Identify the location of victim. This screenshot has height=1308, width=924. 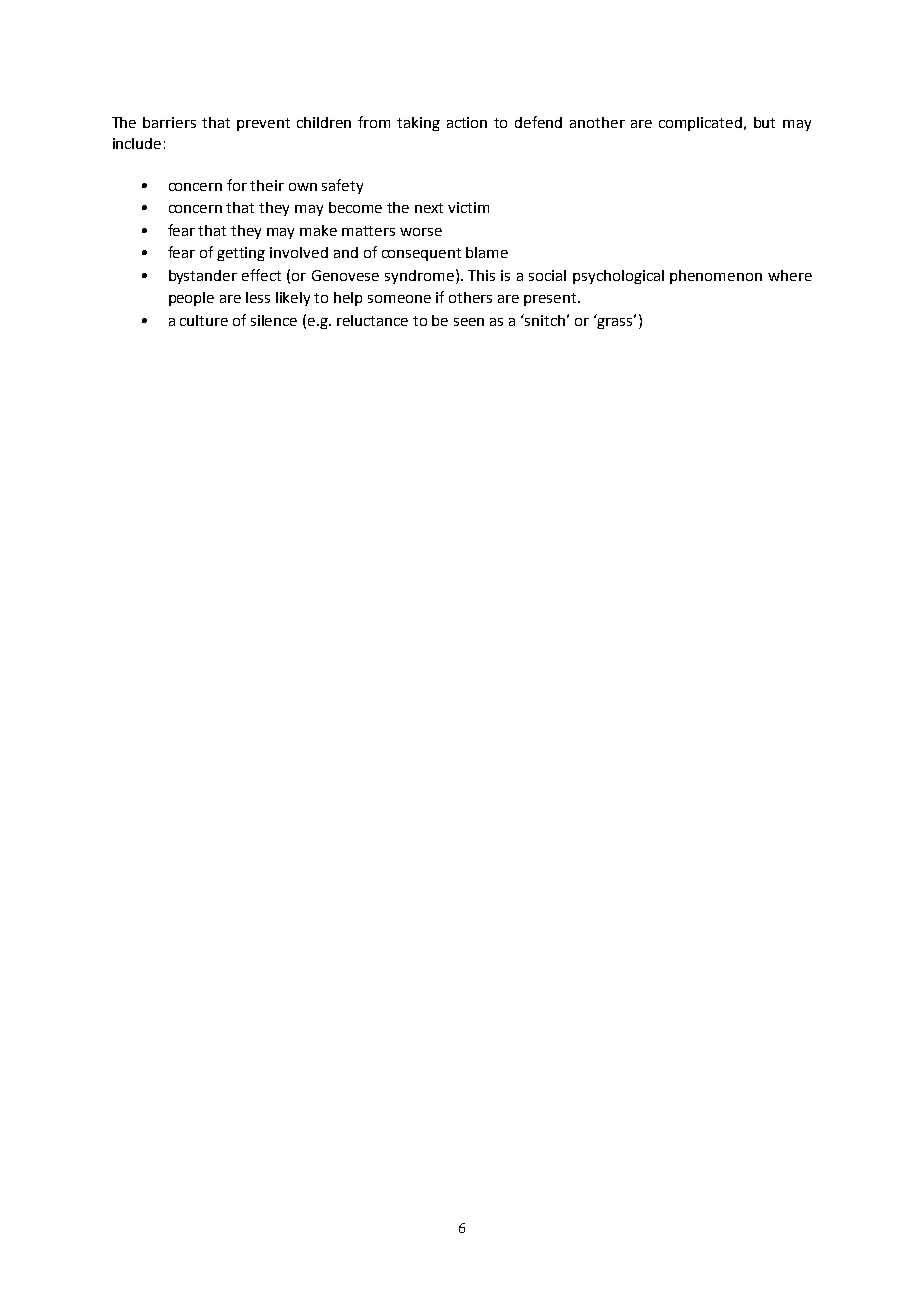
(468, 207).
